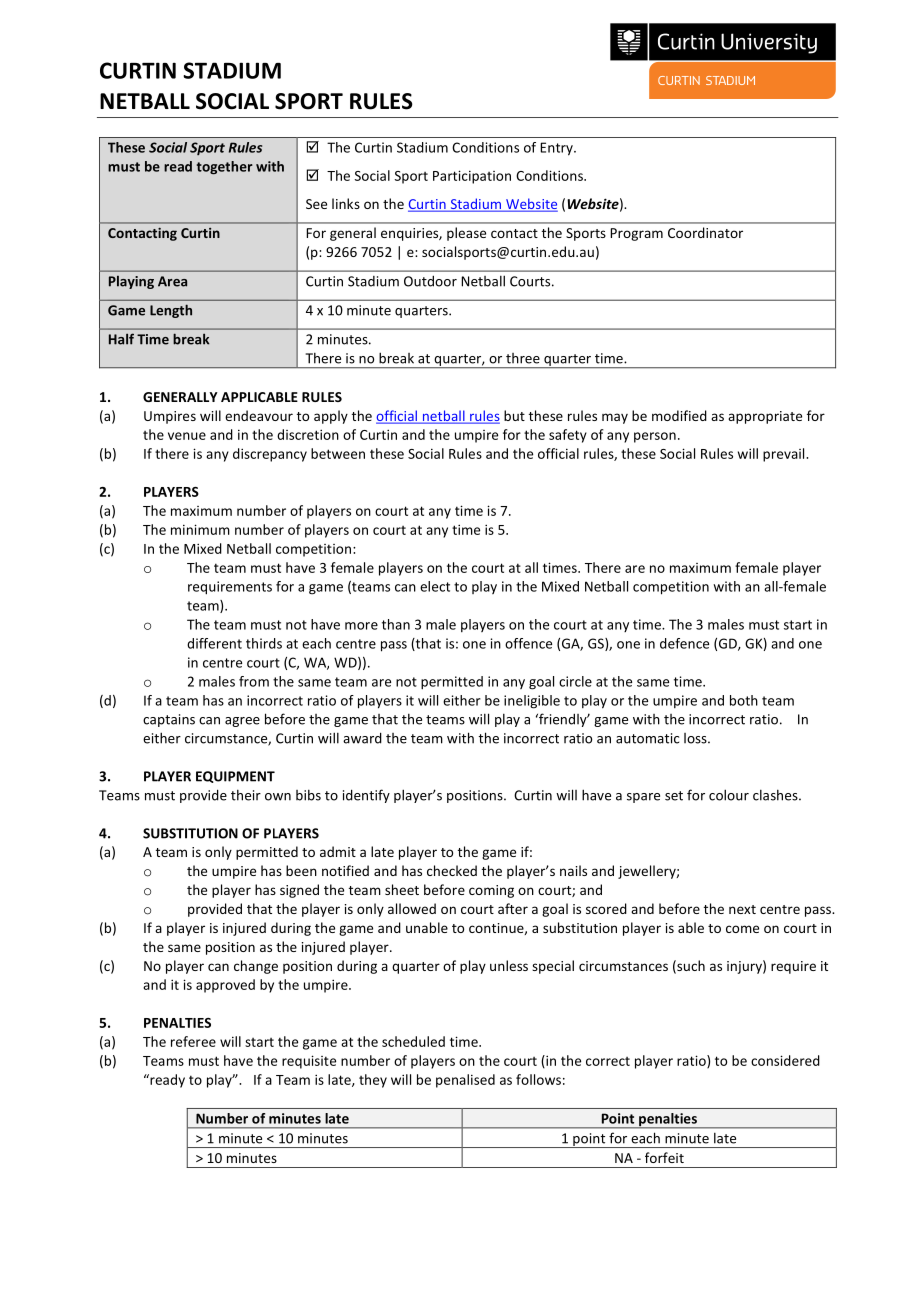 This image has height=1308, width=924. Describe the element at coordinates (664, 1157) in the image. I see `forfeit` at that location.
